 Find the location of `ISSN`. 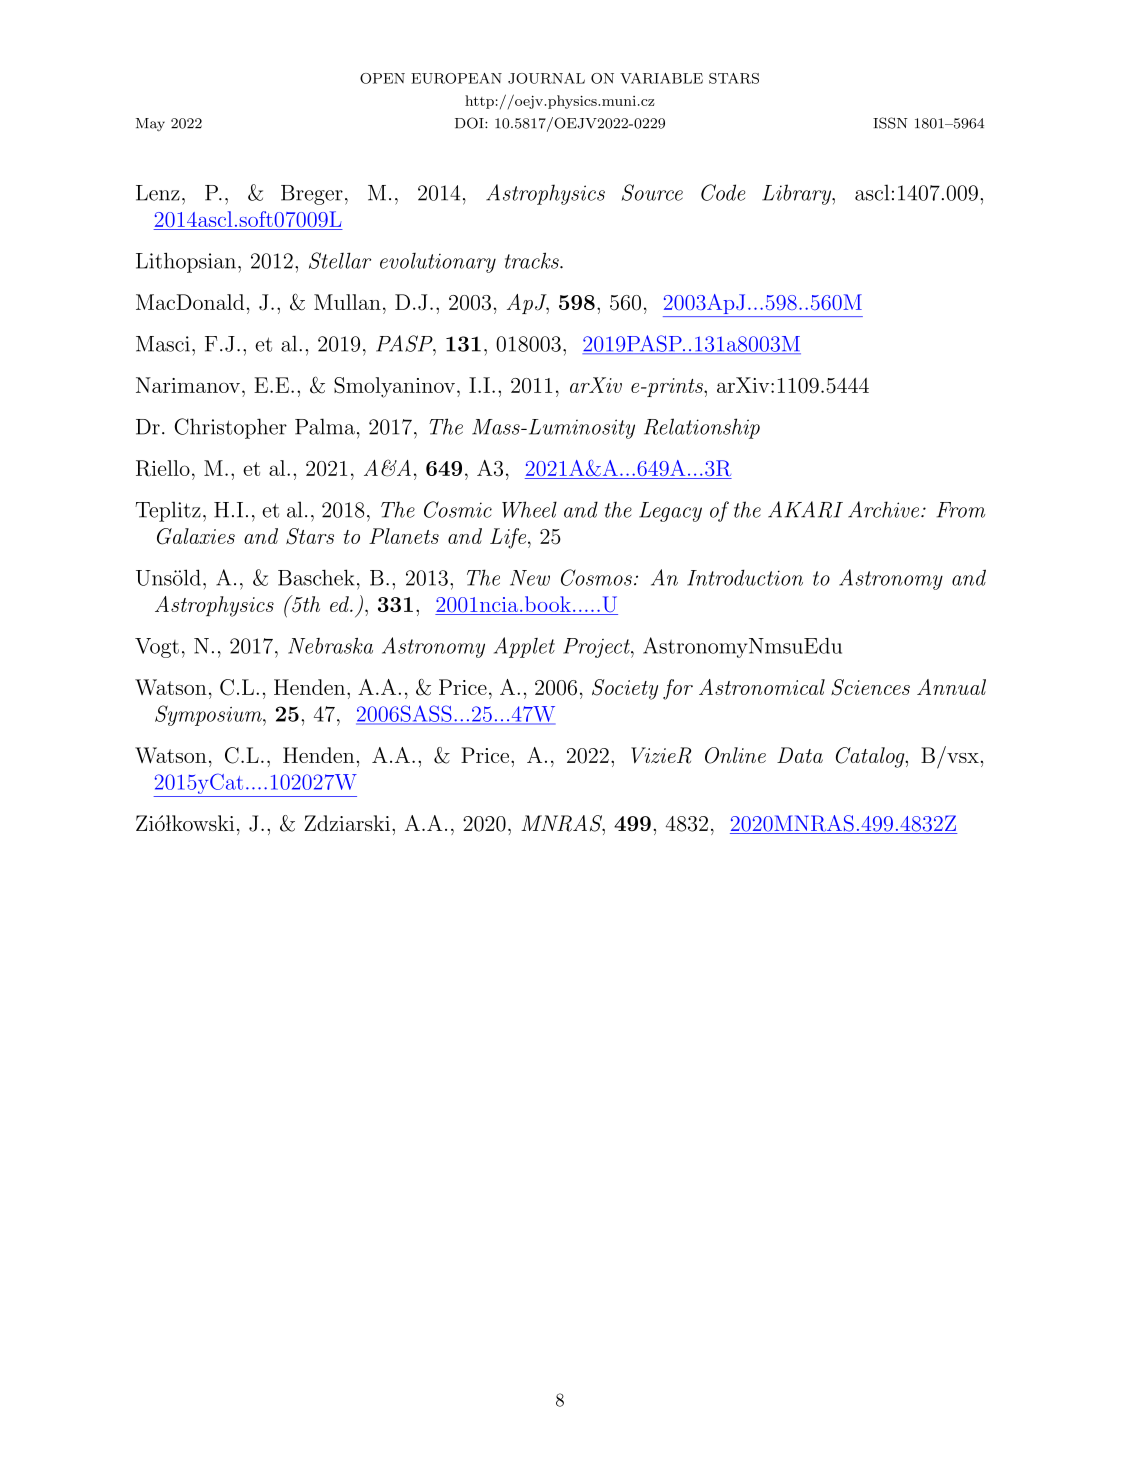

ISSN is located at coordinates (890, 123).
